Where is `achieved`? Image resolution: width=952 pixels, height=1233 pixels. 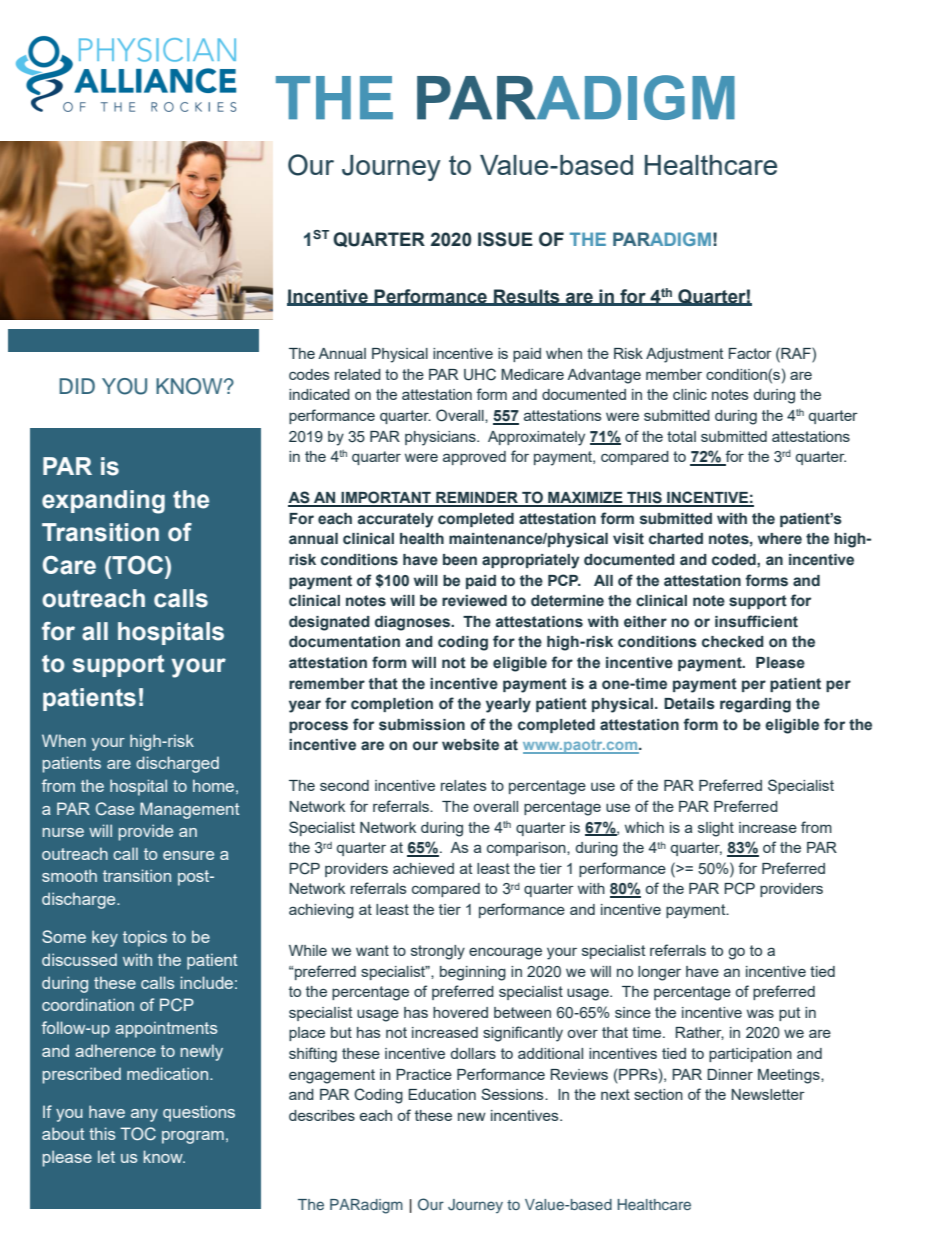
achieved is located at coordinates (423, 868).
